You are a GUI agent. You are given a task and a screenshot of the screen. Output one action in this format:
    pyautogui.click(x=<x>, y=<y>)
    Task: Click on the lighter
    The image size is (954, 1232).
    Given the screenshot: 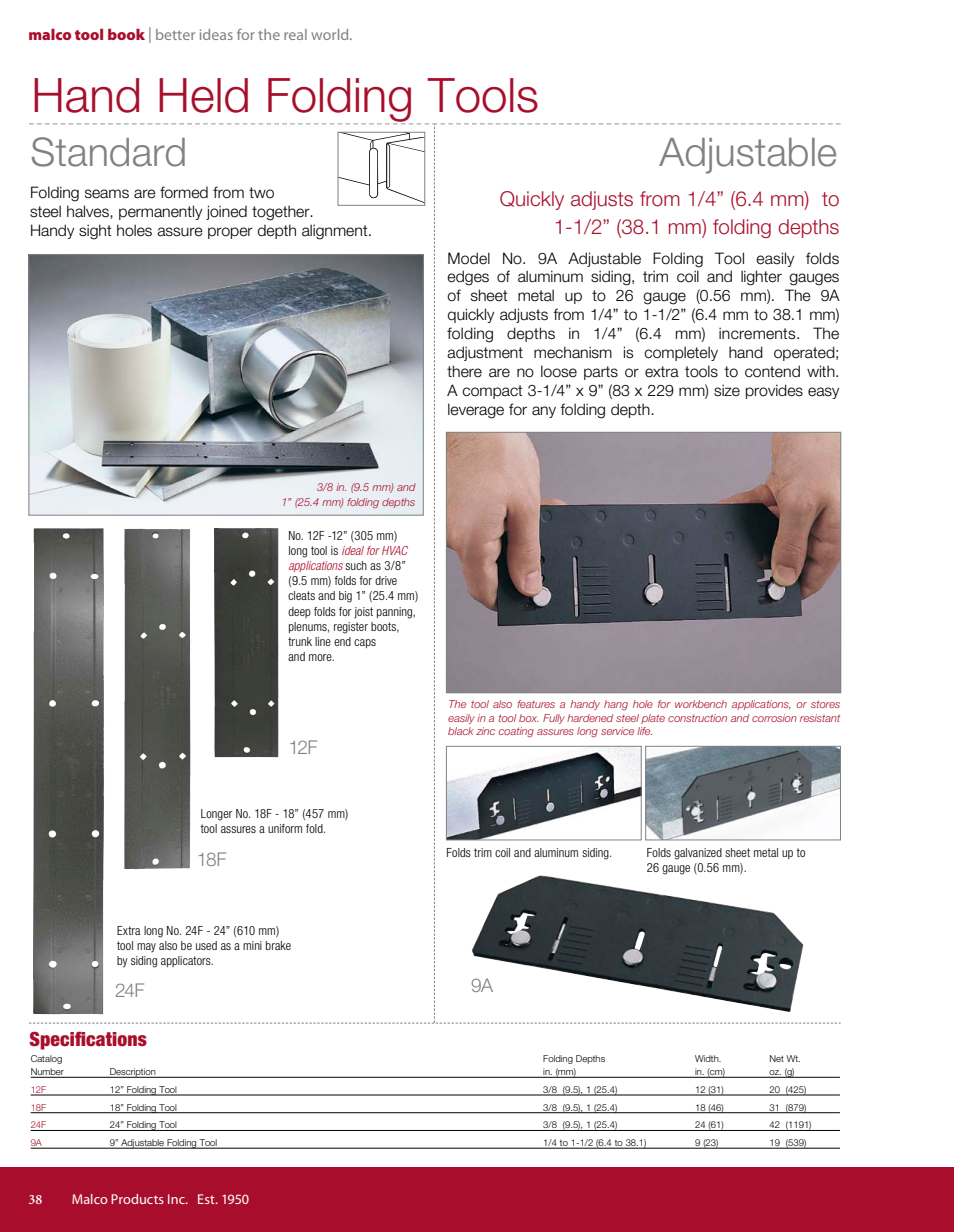 What is the action you would take?
    pyautogui.click(x=761, y=278)
